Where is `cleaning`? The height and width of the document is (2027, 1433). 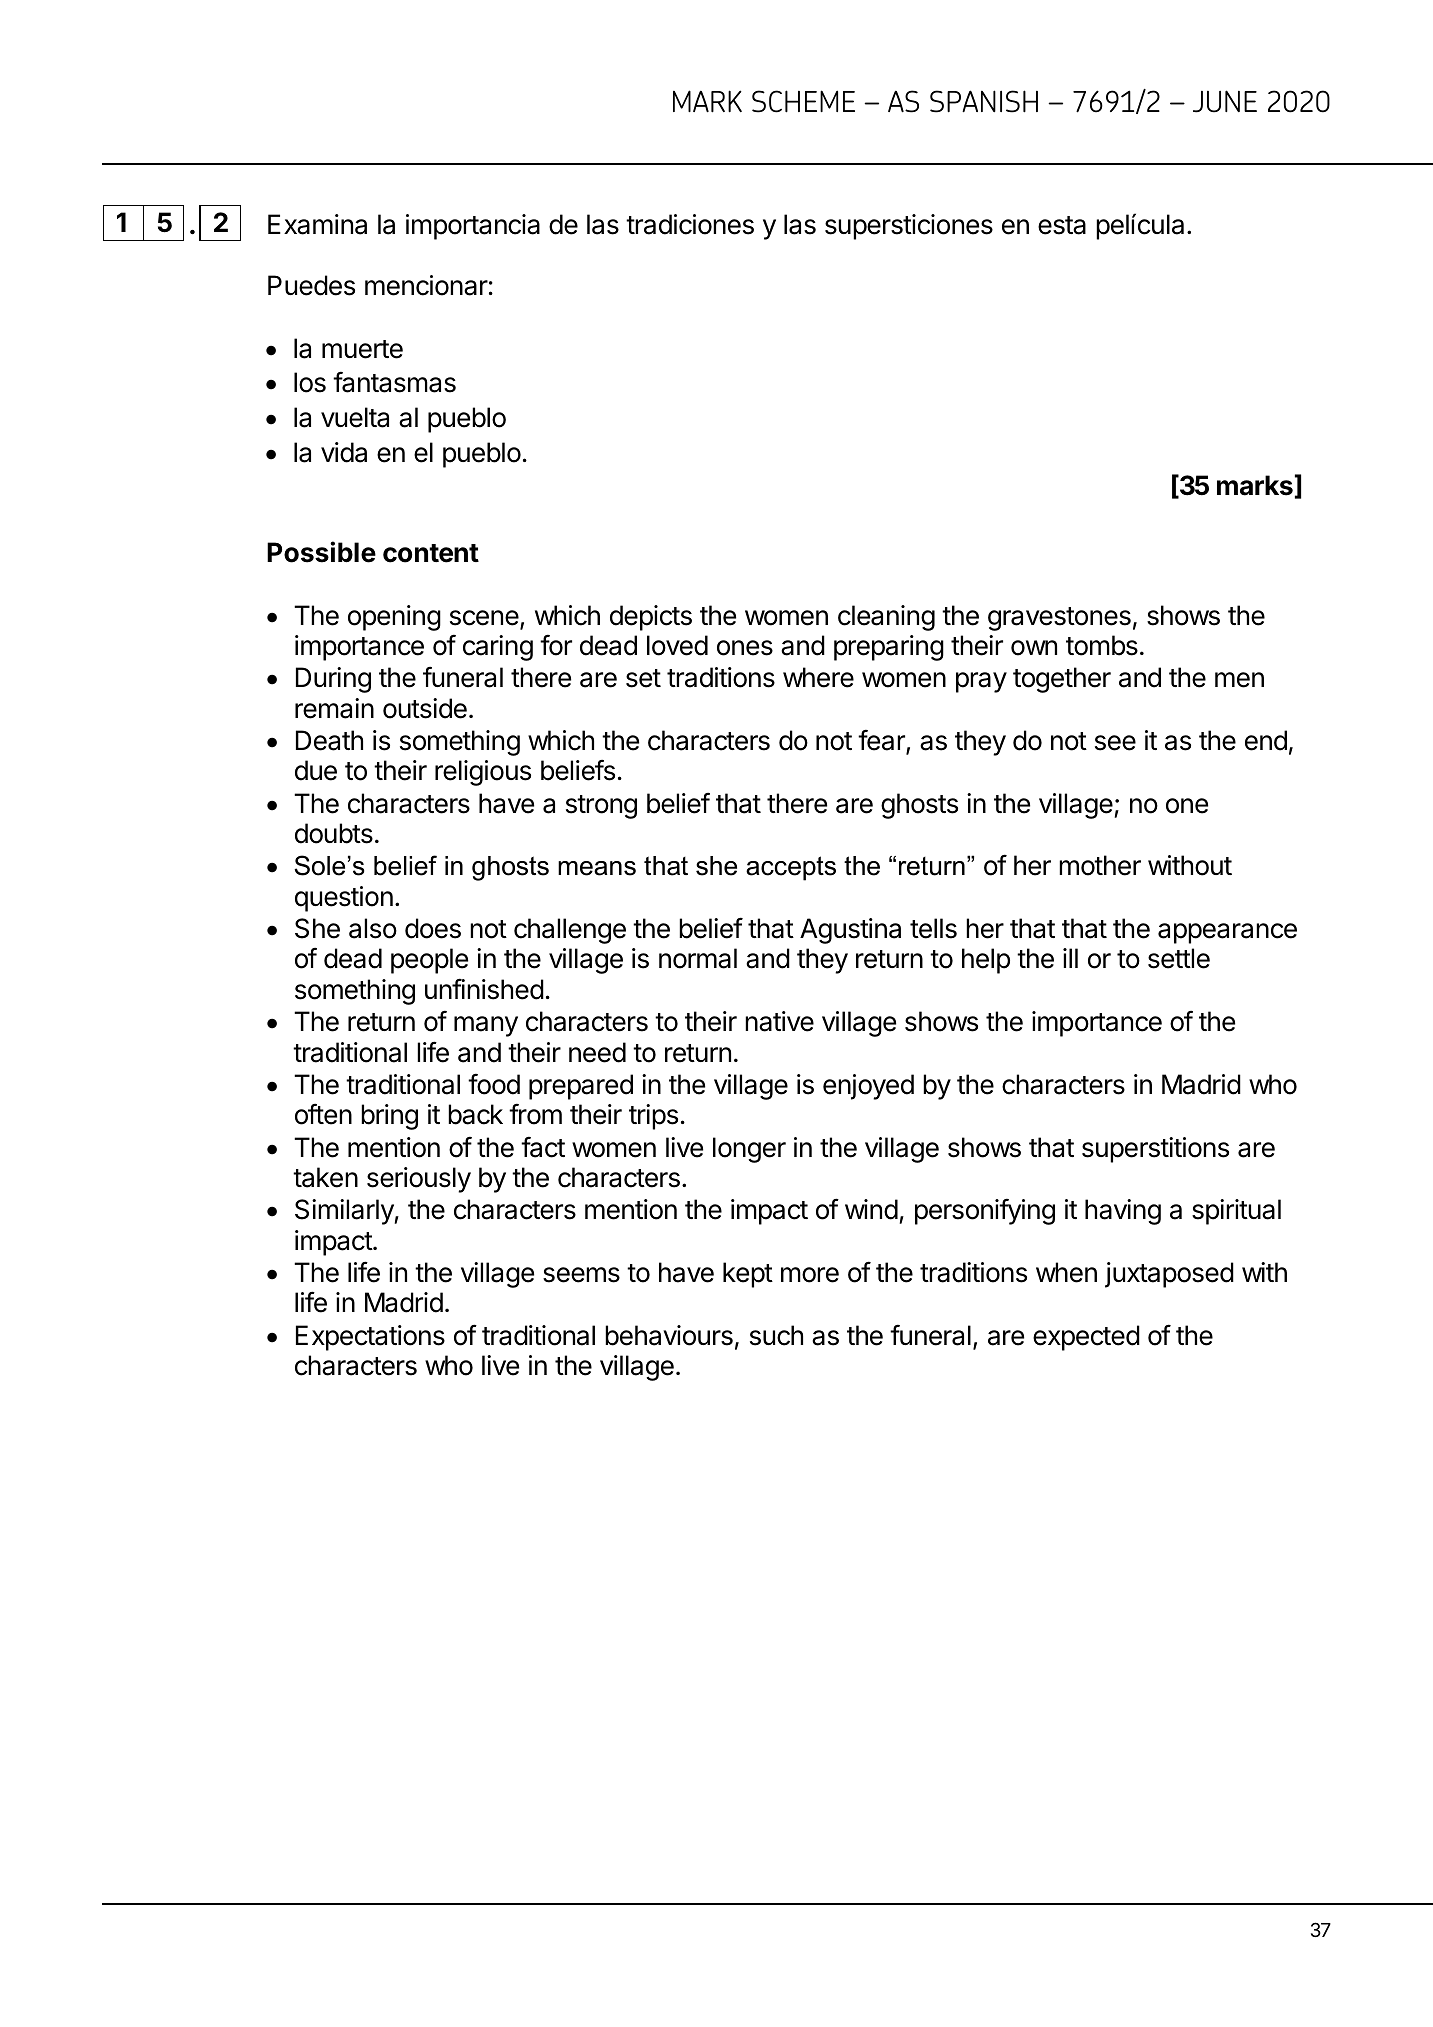 cleaning is located at coordinates (886, 618).
